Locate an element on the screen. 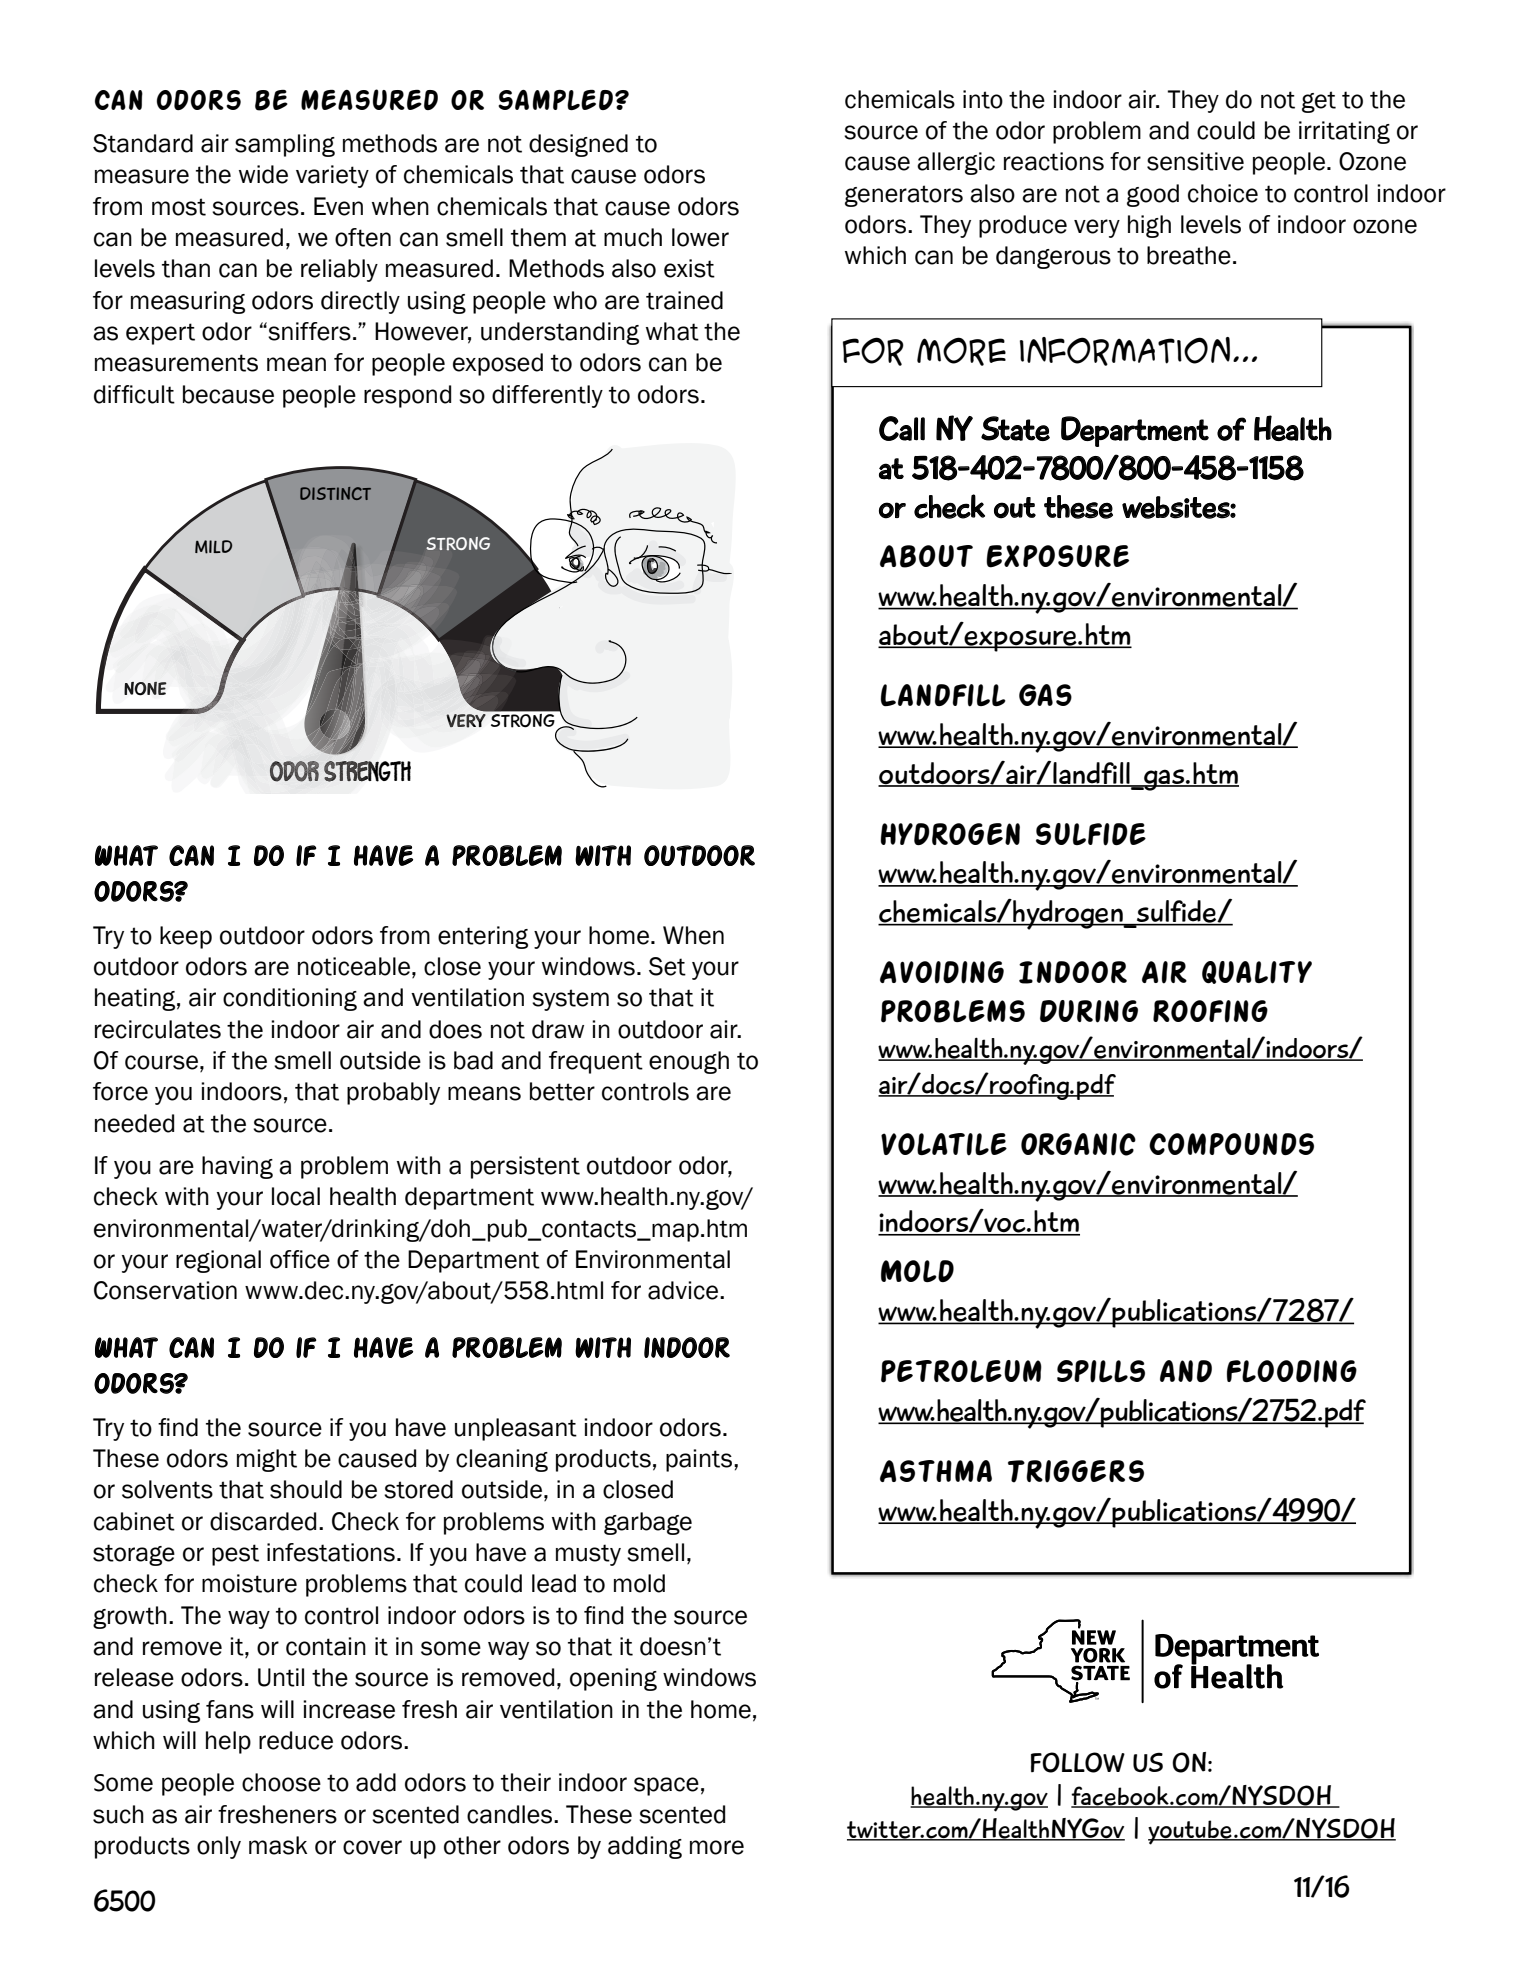 The height and width of the screenshot is (1968, 1521). sampling is located at coordinates (285, 145).
